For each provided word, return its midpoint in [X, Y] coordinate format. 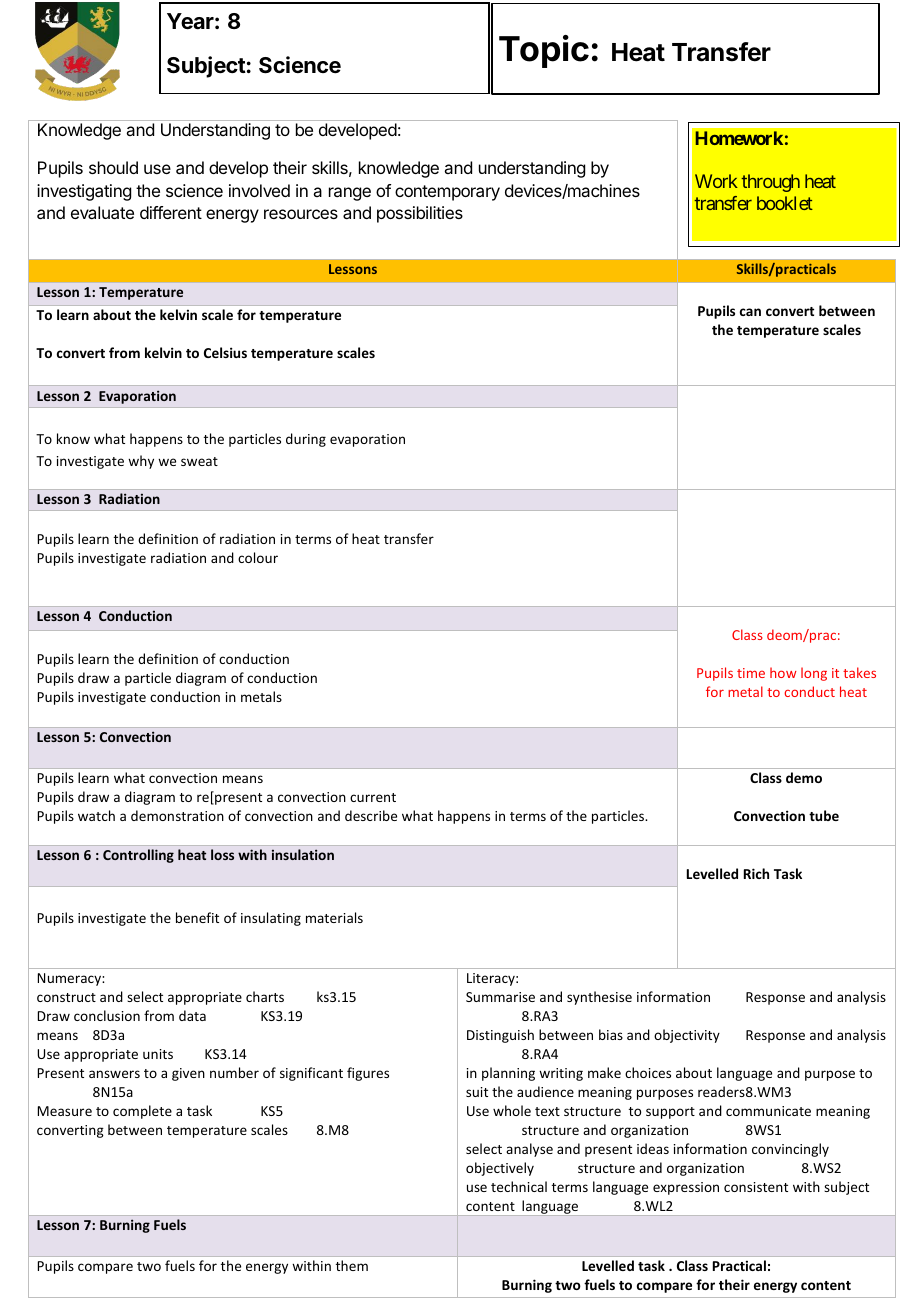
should [113, 167]
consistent [756, 1187]
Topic [544, 51]
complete [142, 1112]
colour [258, 557]
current [373, 797]
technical [519, 1186]
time [751, 673]
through [770, 183]
